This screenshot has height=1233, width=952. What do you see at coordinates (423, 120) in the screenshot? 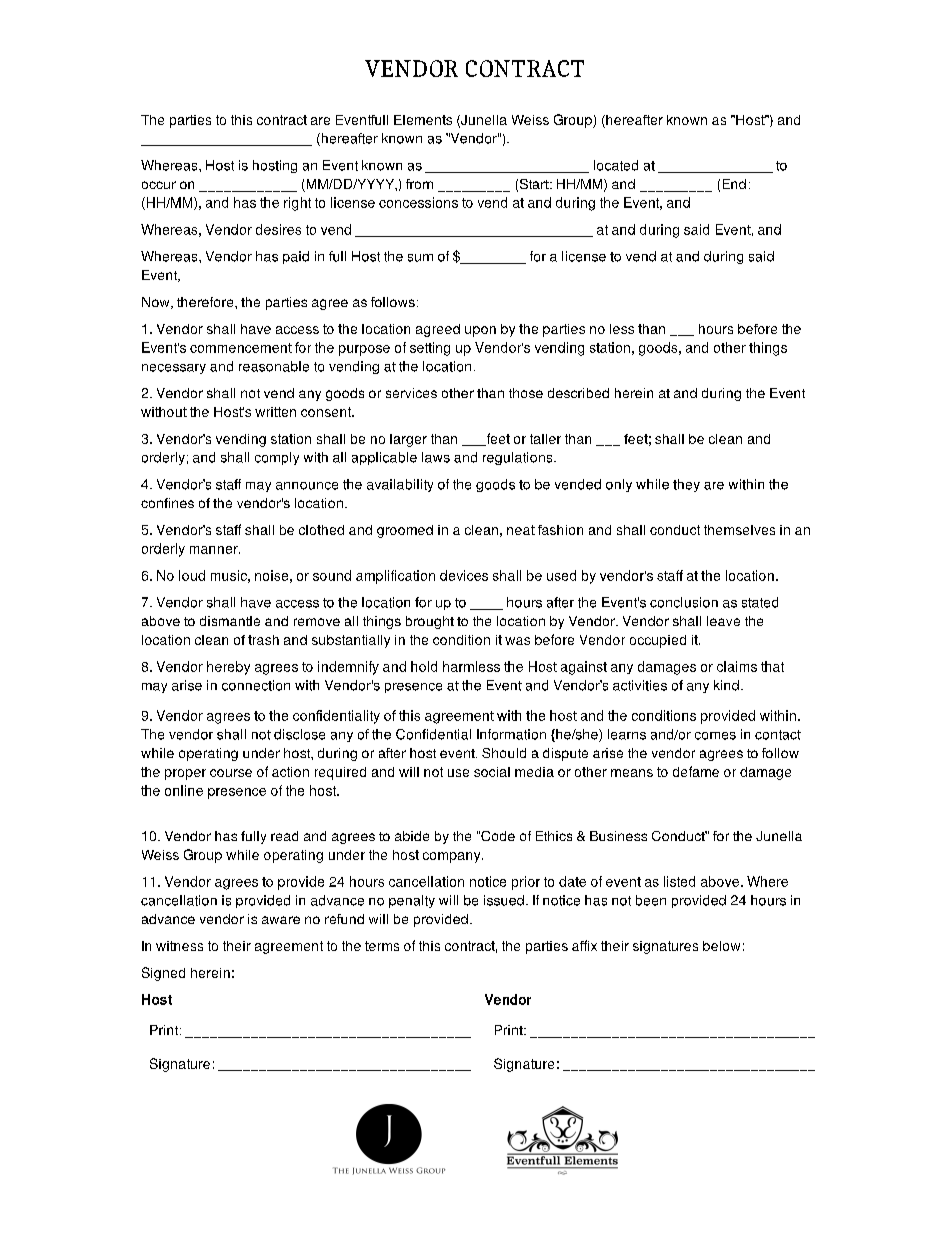
I see `Elements` at bounding box center [423, 120].
